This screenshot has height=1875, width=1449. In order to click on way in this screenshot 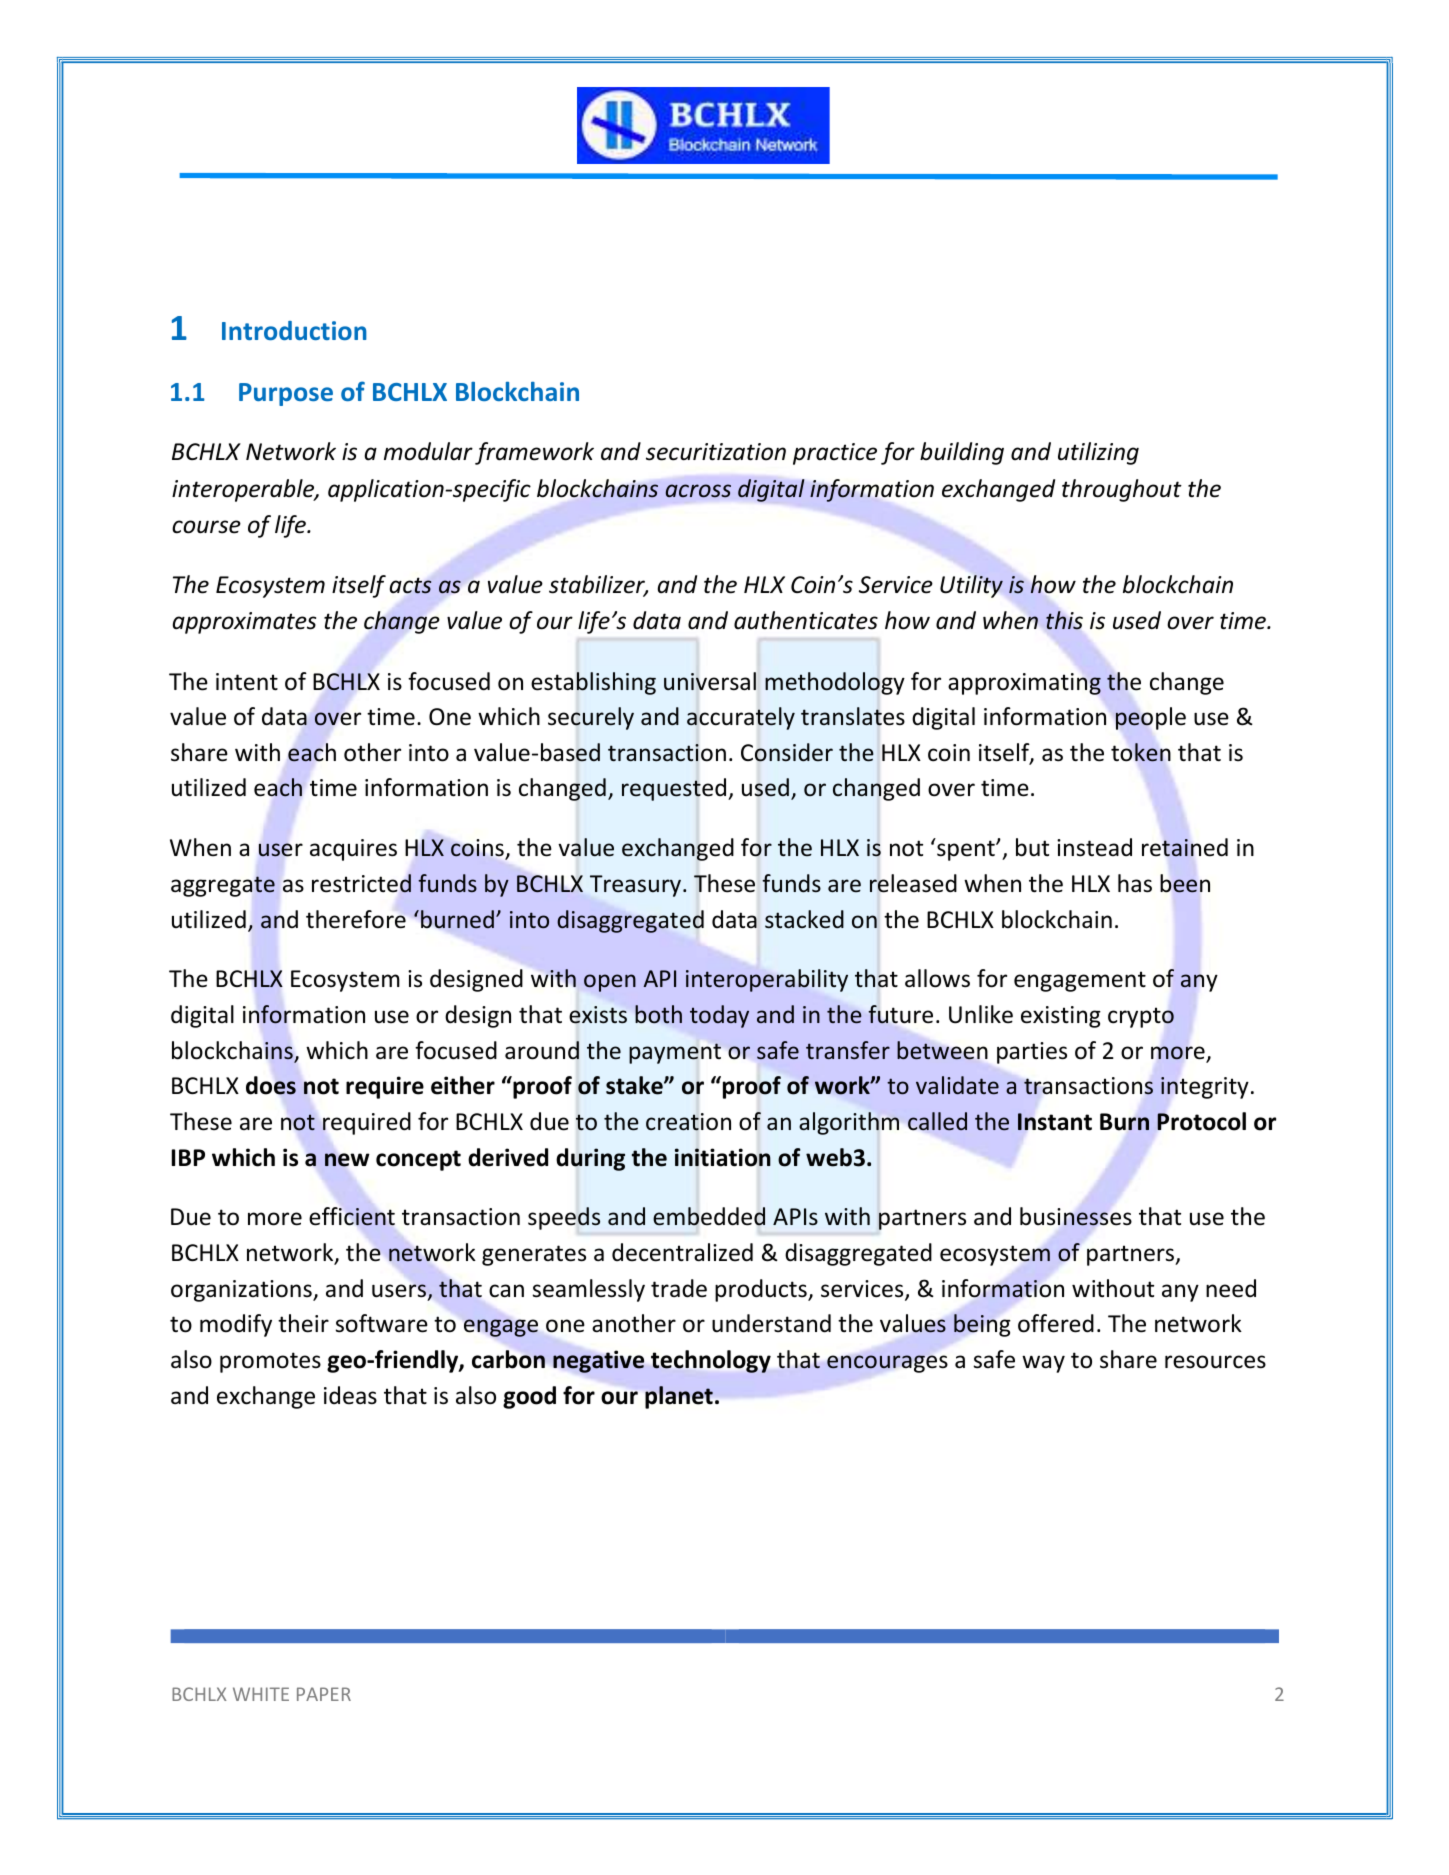, I will do `click(1043, 1364)`.
